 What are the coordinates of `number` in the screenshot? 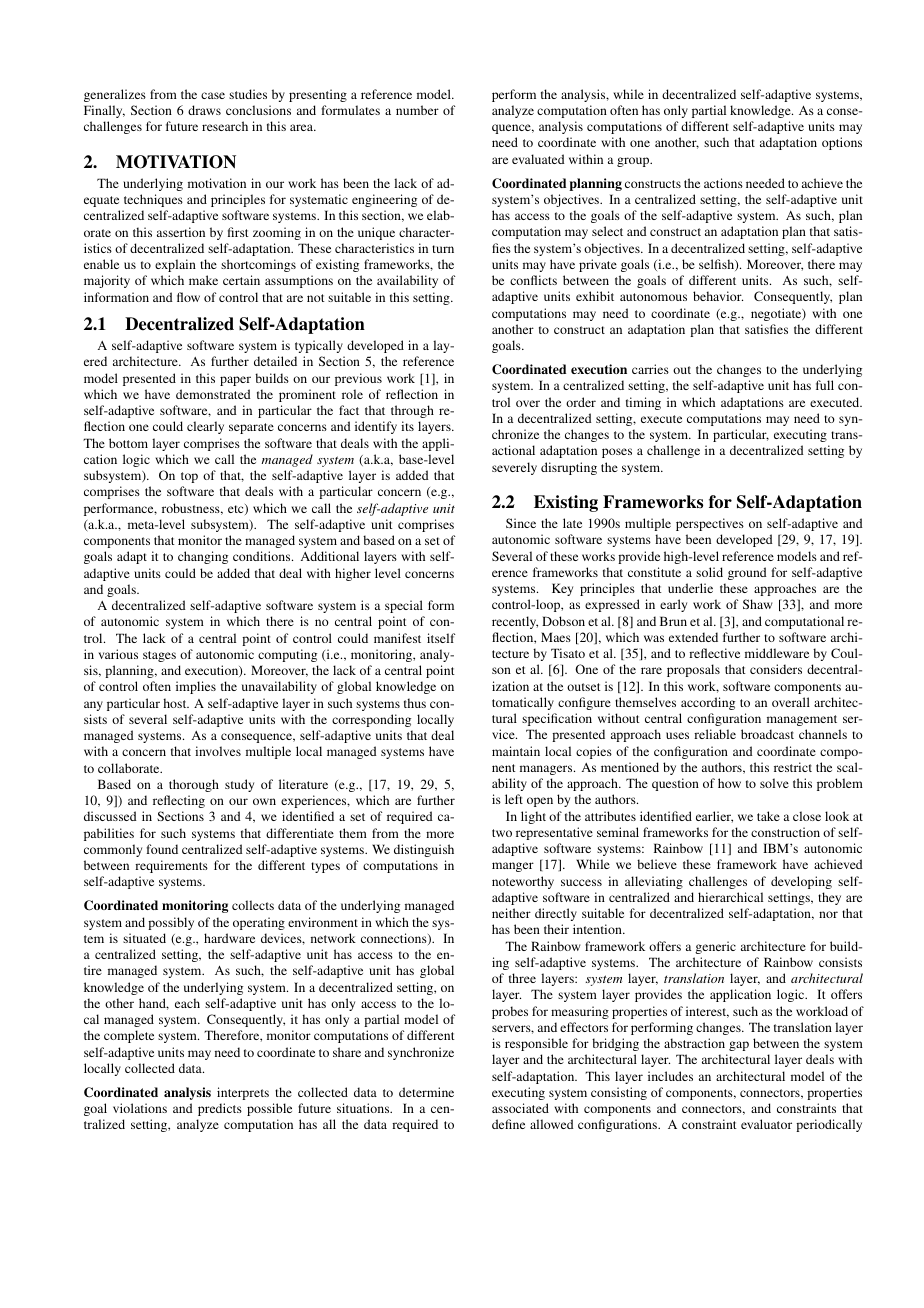 It's located at (417, 110).
